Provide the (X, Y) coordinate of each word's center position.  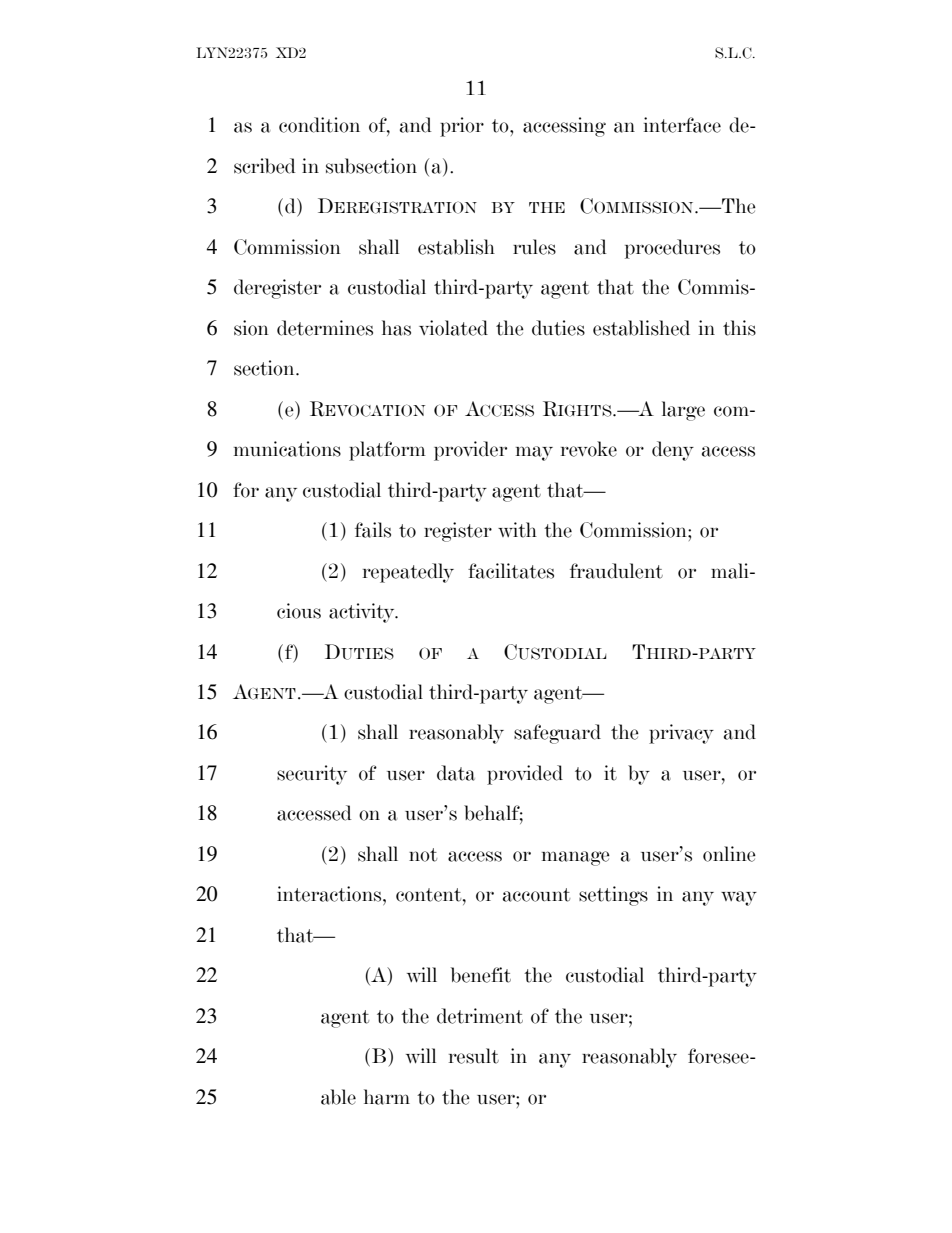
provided (525, 775)
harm (387, 1097)
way (739, 898)
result (474, 1056)
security (312, 775)
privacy (681, 734)
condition (319, 125)
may (534, 453)
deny (673, 451)
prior (462, 127)
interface (682, 125)
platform (387, 451)
